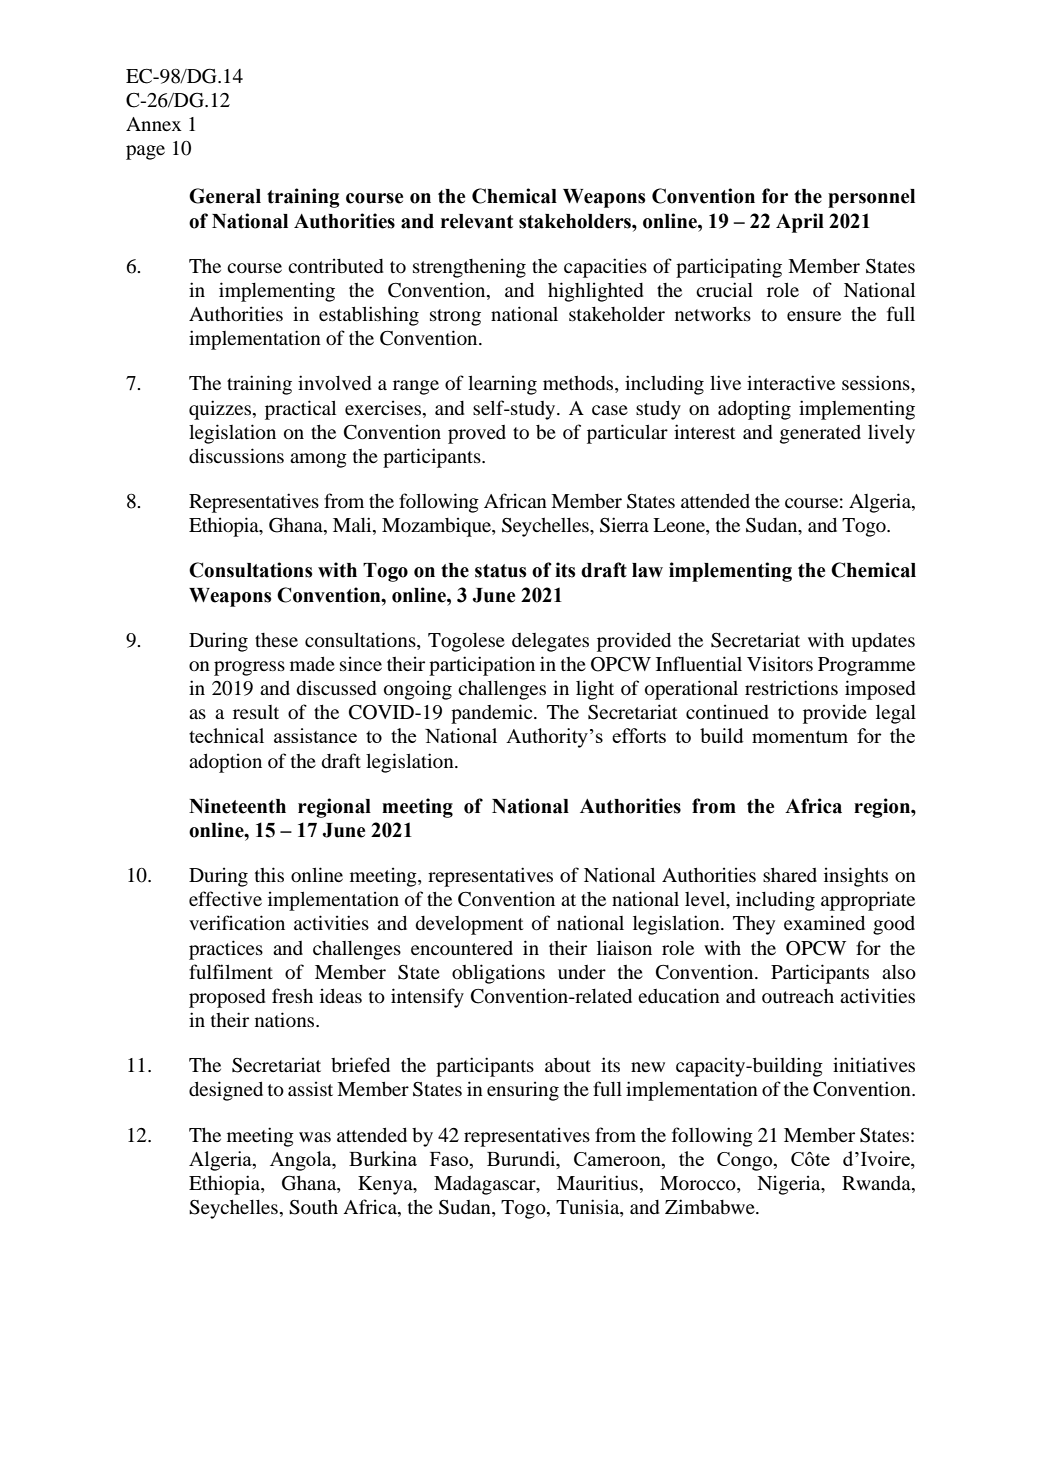 This document has width=1042, height=1474. Describe the element at coordinates (482, 666) in the document. I see `participation` at that location.
